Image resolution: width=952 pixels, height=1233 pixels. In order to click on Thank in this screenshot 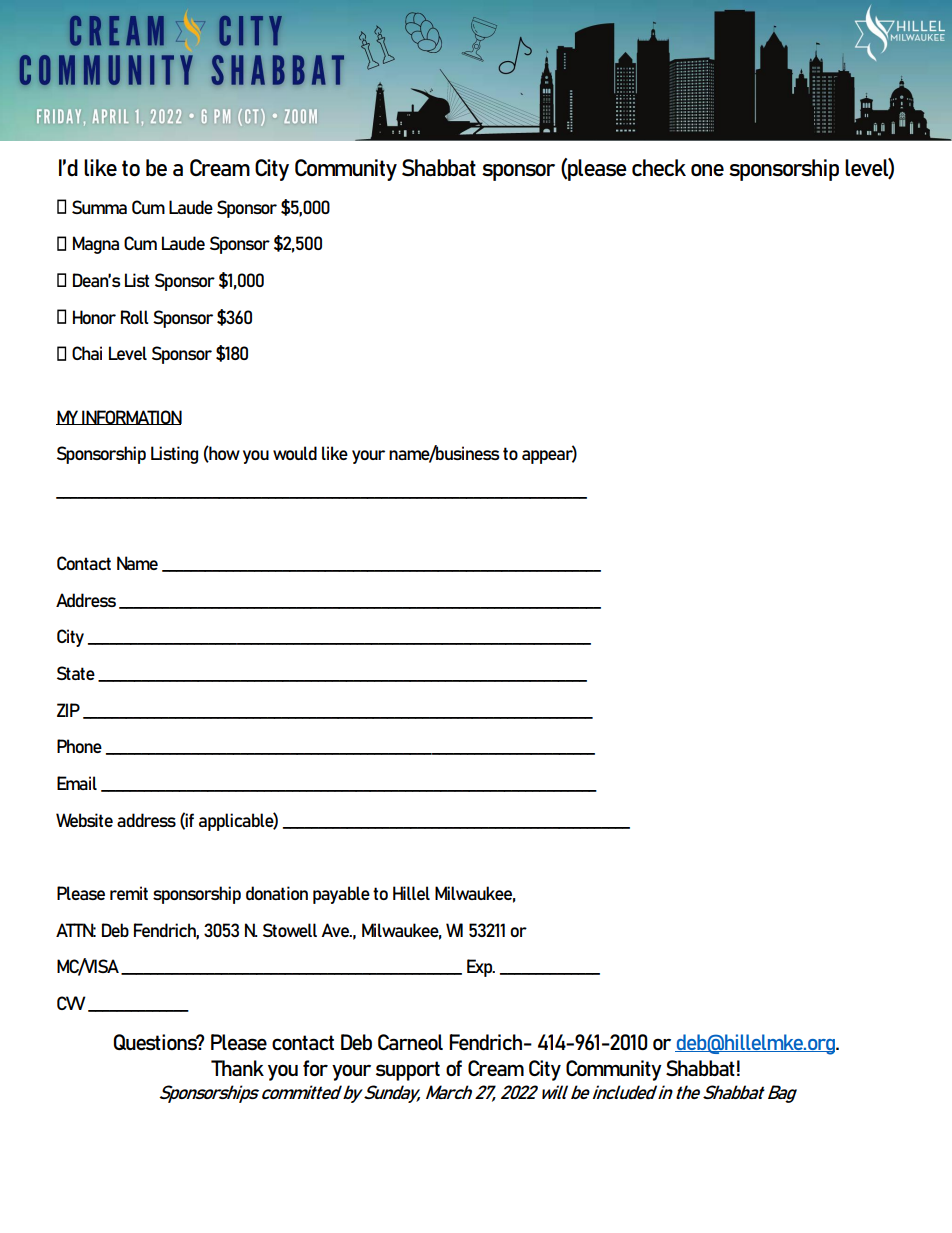, I will do `click(237, 1068)`.
